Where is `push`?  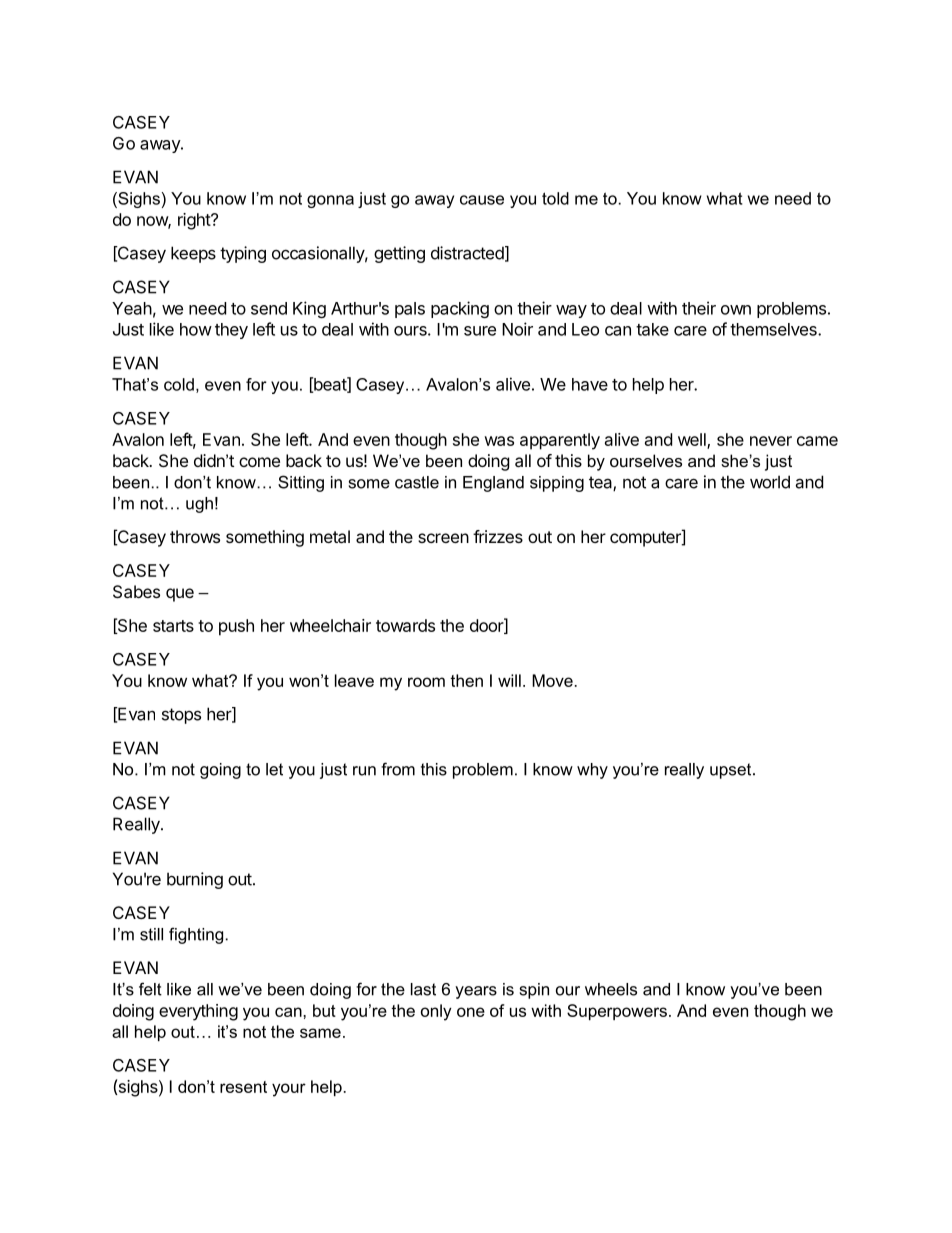 push is located at coordinates (236, 627).
